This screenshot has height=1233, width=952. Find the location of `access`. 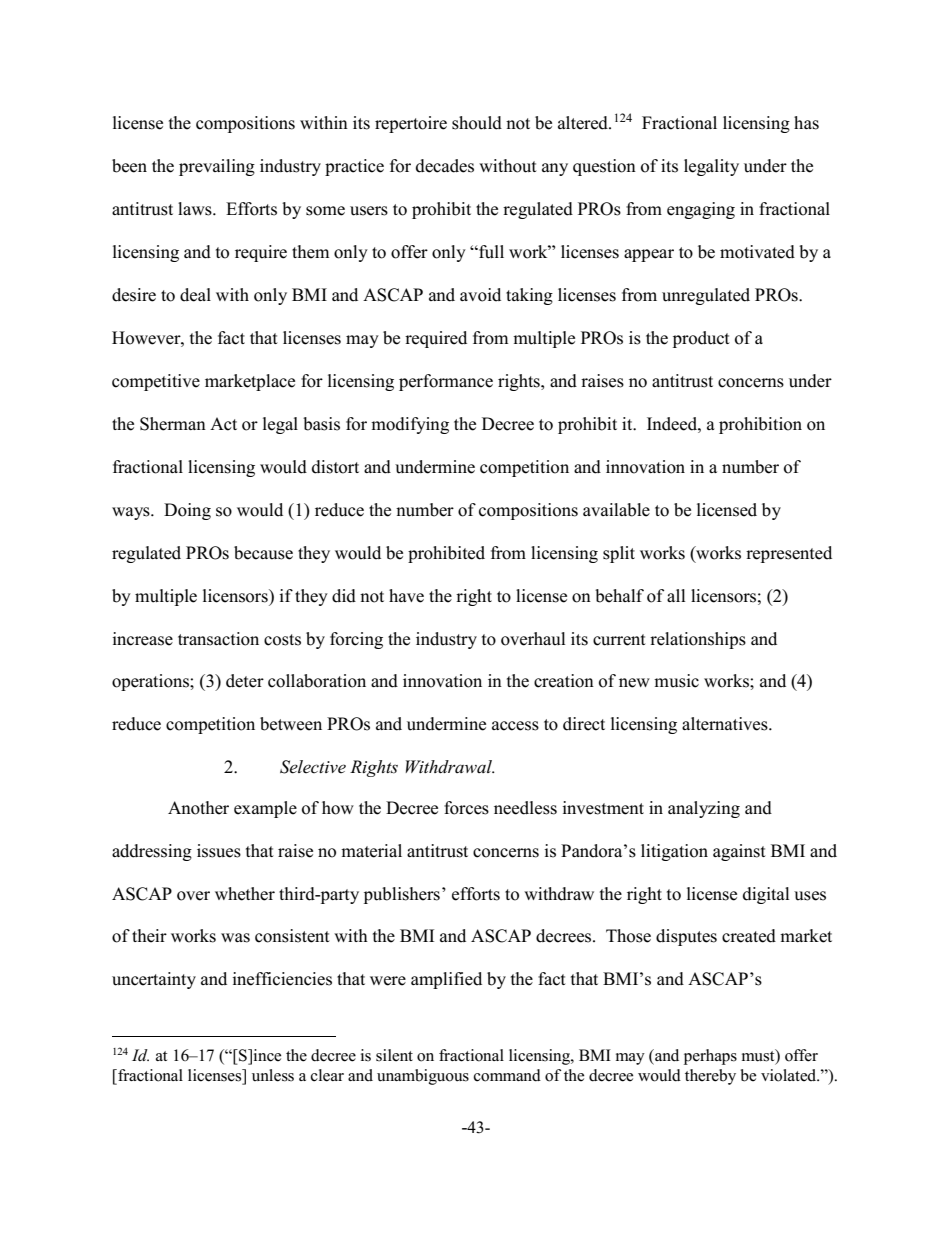

access is located at coordinates (515, 726).
